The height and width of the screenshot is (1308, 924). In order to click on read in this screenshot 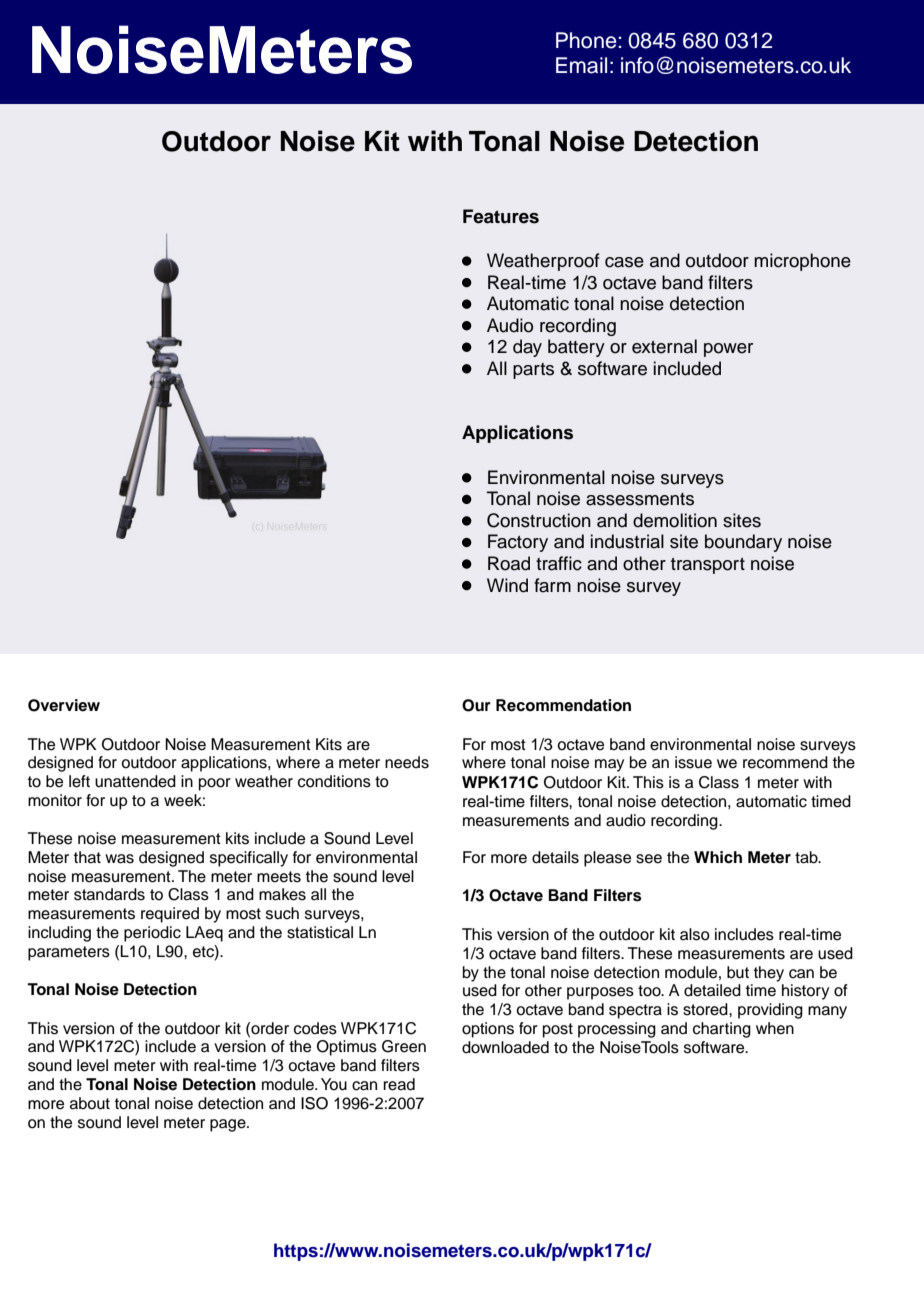, I will do `click(399, 1084)`.
